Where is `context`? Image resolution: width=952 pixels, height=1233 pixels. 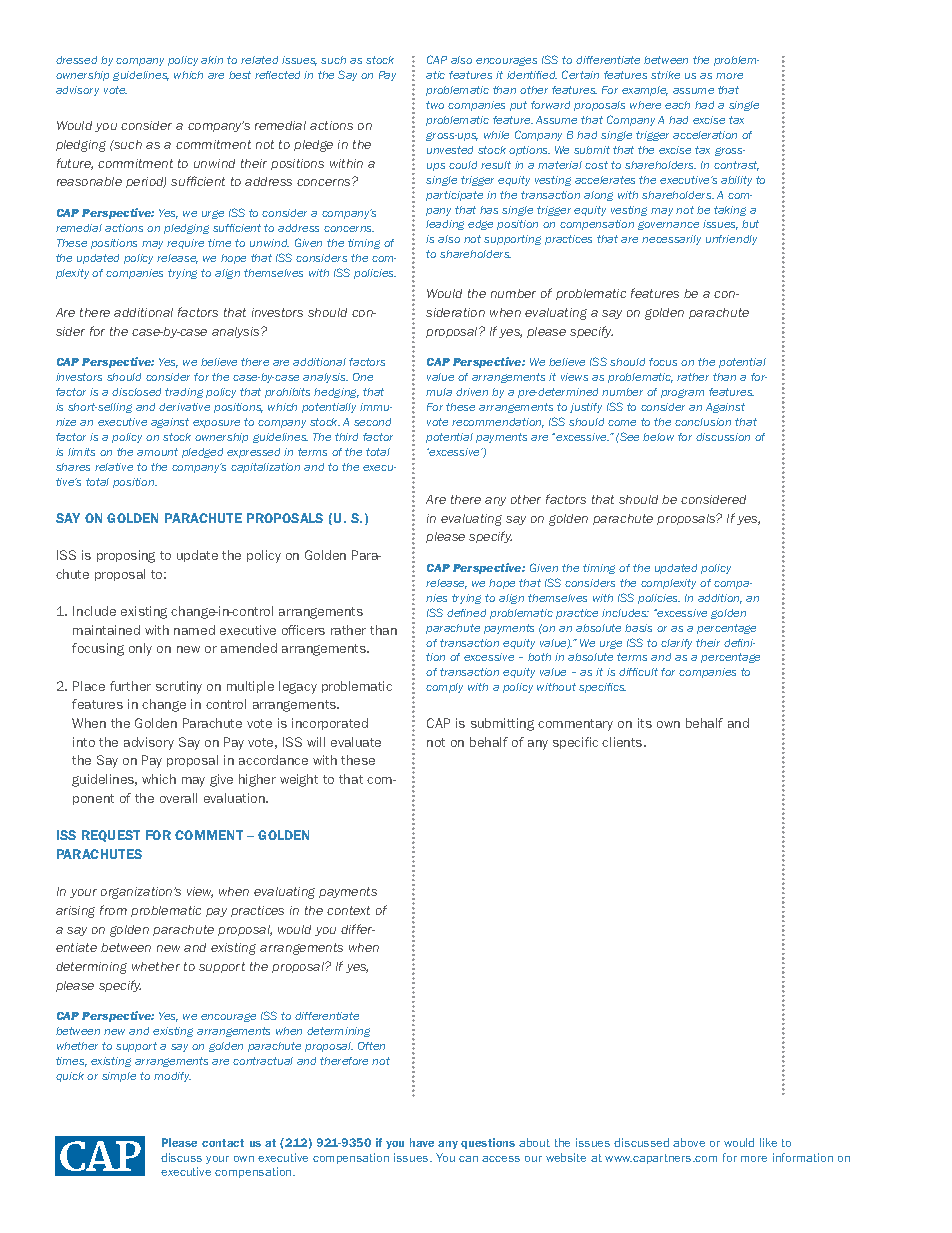 context is located at coordinates (348, 910).
